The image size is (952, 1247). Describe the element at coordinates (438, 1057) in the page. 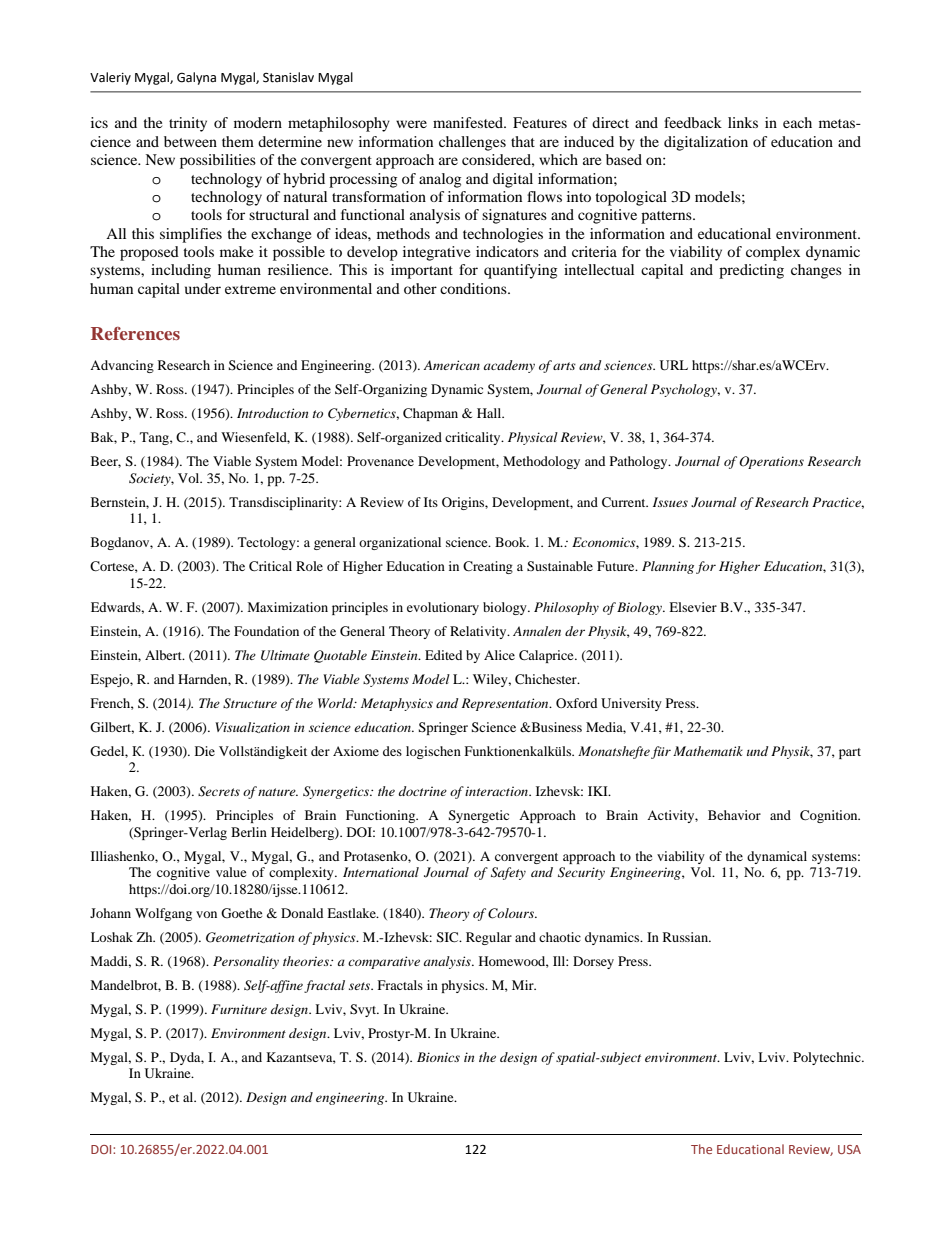

I see `Bionics` at that location.
